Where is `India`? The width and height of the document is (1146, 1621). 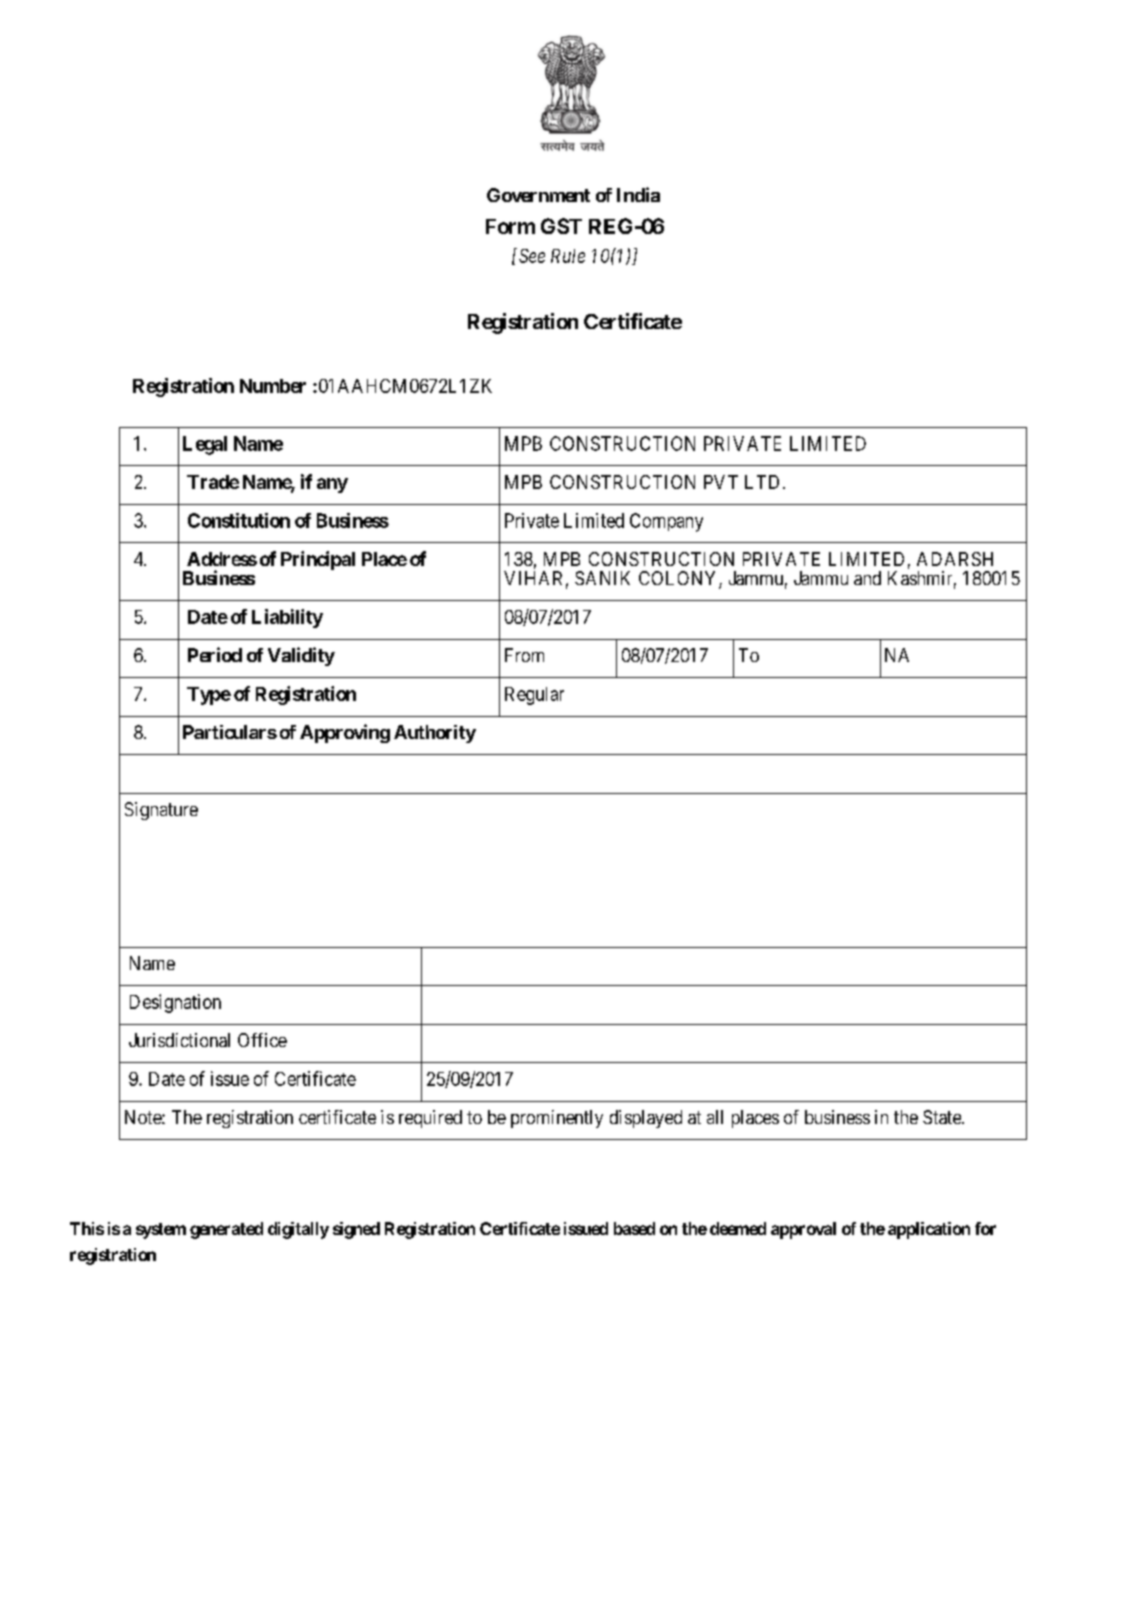
India is located at coordinates (638, 194).
